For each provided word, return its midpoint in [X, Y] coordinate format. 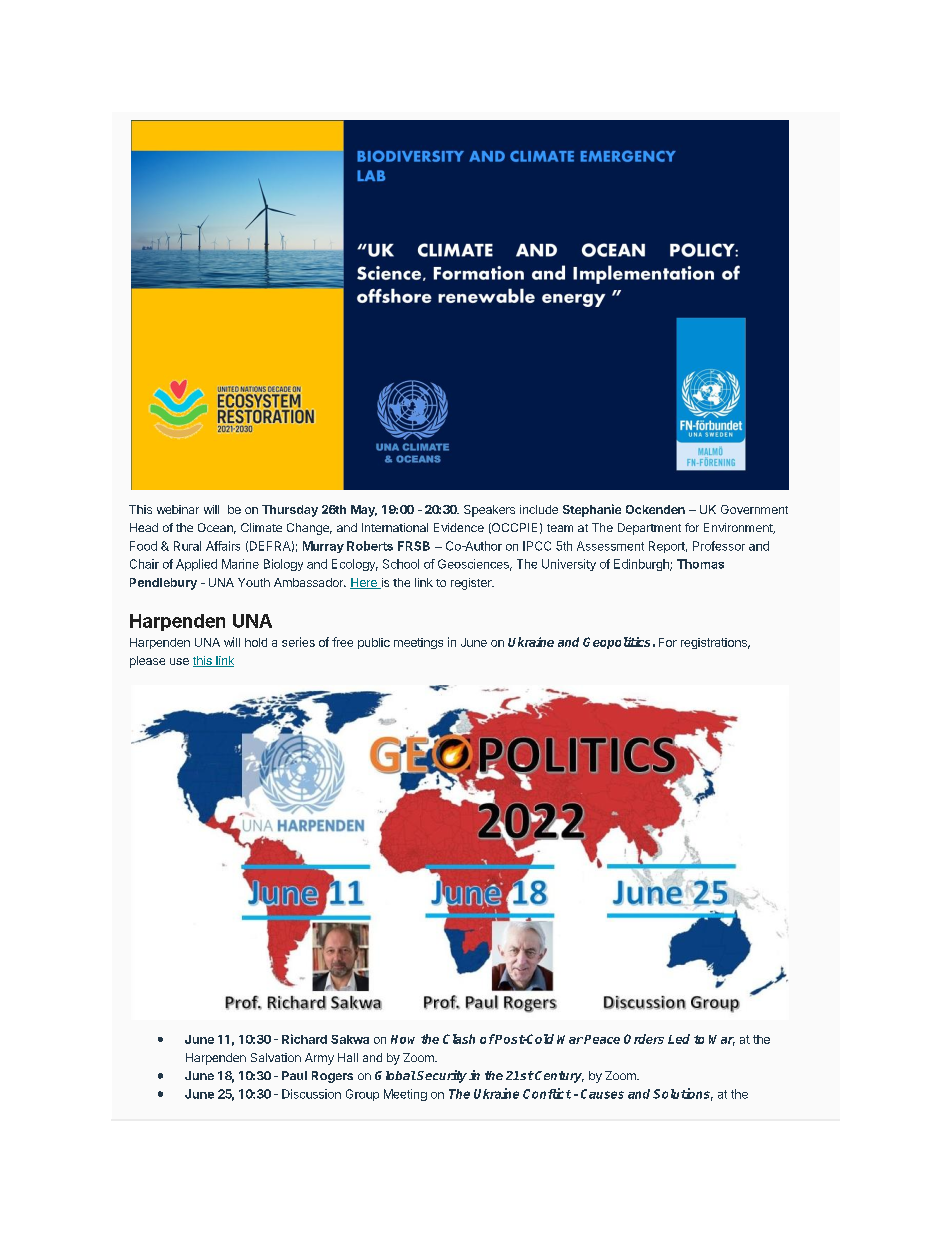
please [147, 662]
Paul [294, 1075]
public [374, 643]
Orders [644, 1039]
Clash [459, 1039]
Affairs [223, 546]
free [342, 642]
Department [649, 529]
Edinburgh [642, 565]
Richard [304, 1039]
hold [256, 642]
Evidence [459, 527]
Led [679, 1039]
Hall [348, 1057]
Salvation [276, 1057]
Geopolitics [616, 643]
